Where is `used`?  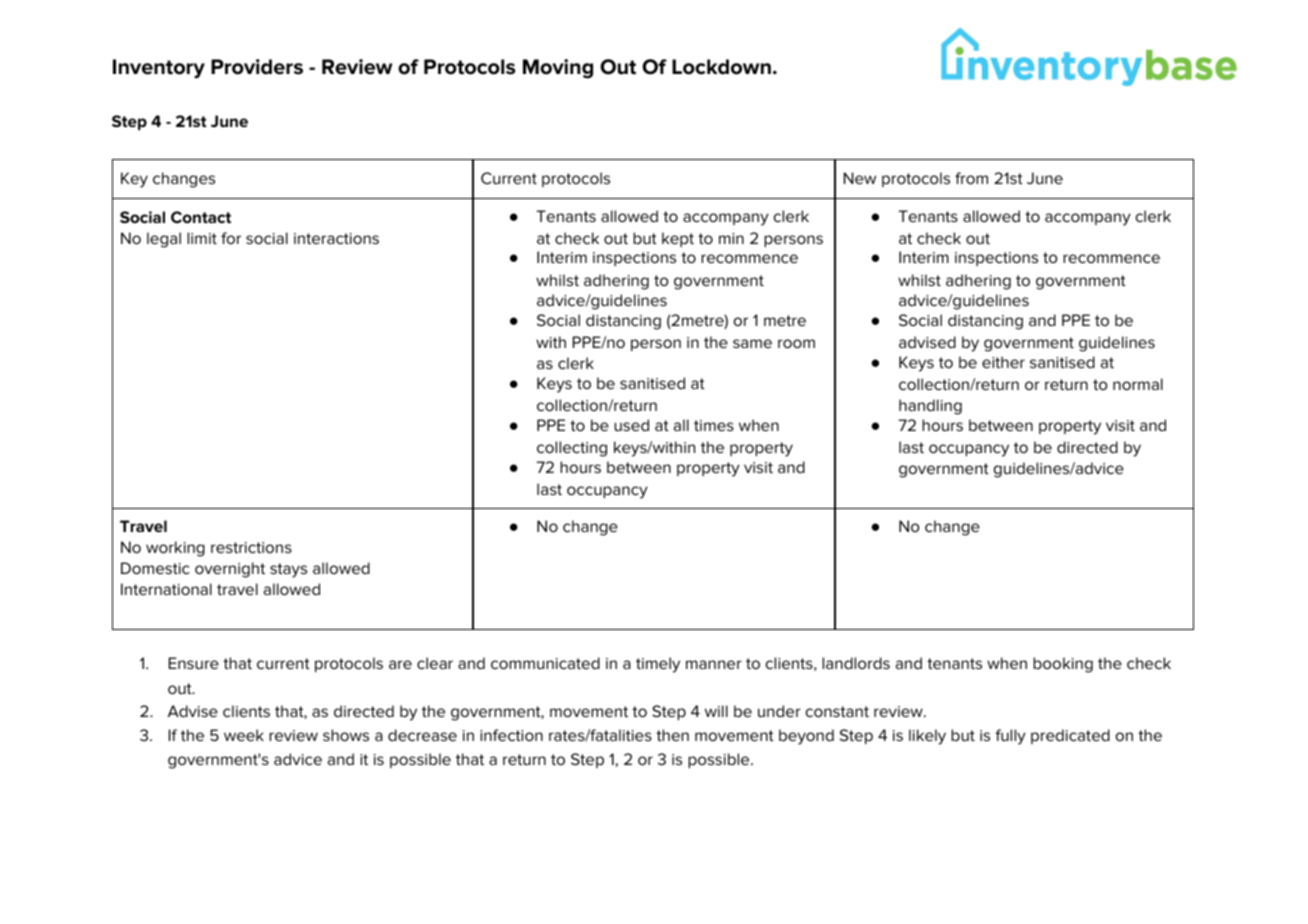 used is located at coordinates (631, 425).
